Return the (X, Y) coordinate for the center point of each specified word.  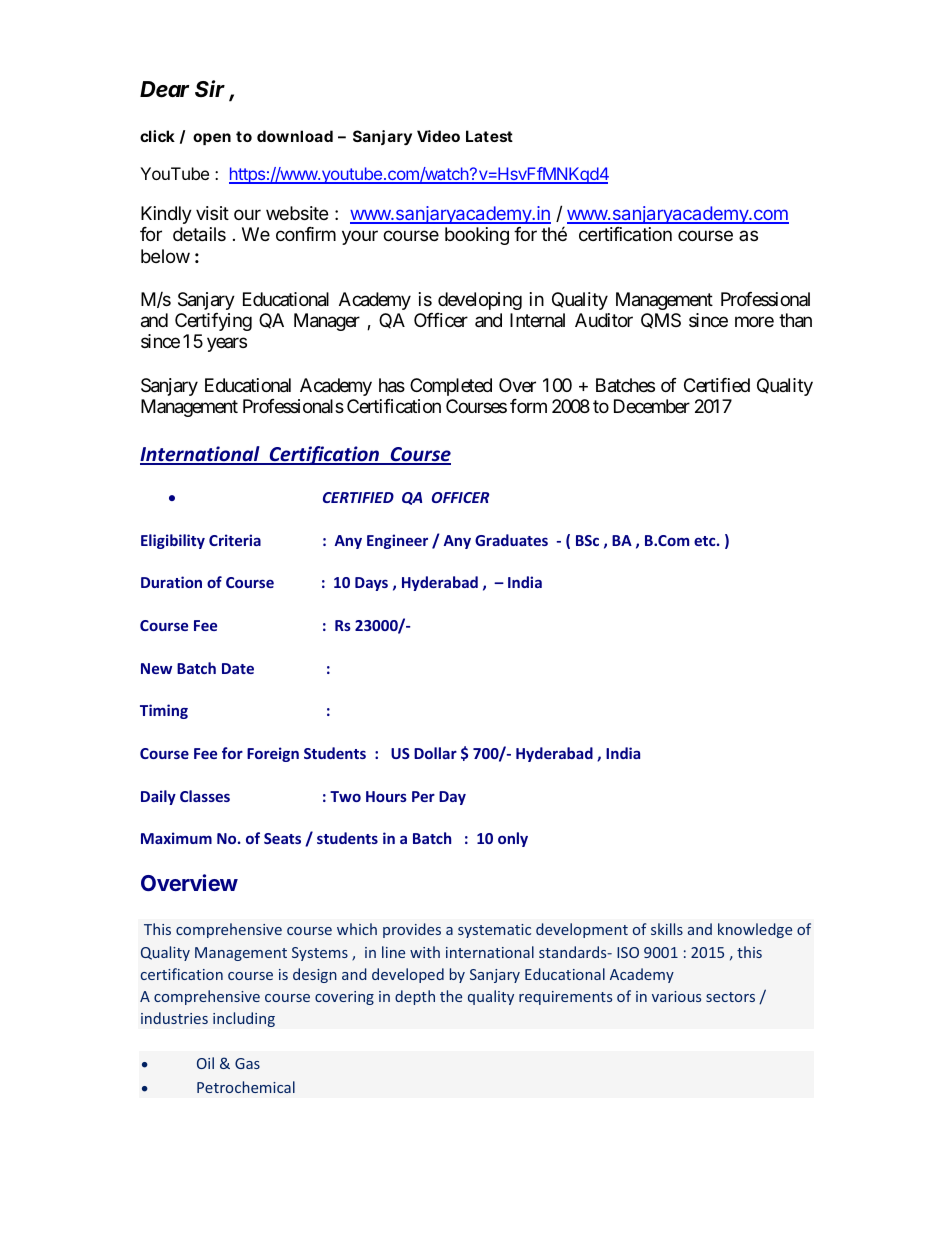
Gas (247, 1063)
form (528, 406)
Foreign (273, 754)
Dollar (435, 753)
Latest (489, 136)
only (513, 839)
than (795, 320)
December (652, 406)
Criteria (235, 540)
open (212, 139)
